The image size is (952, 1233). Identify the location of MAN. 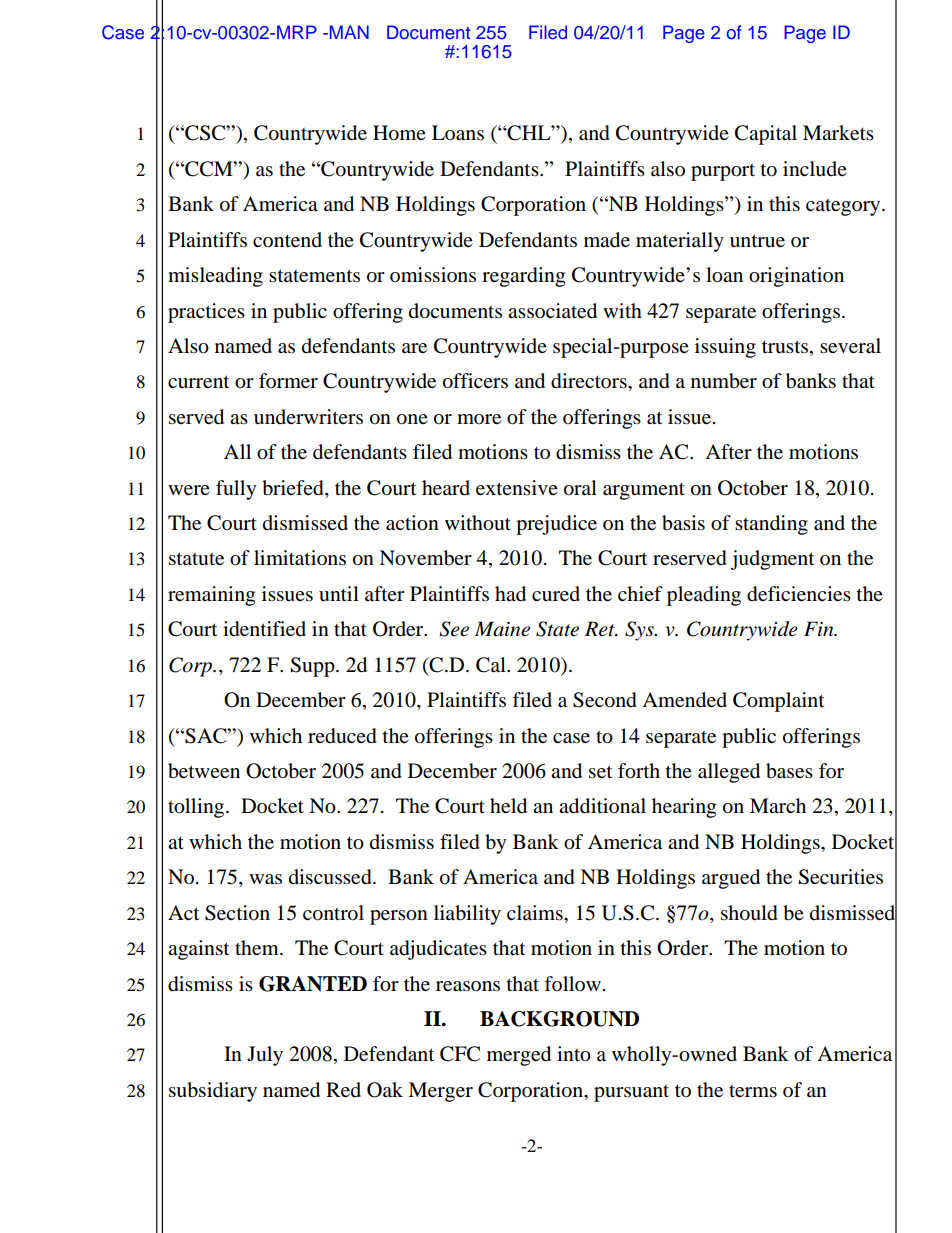
(349, 32).
